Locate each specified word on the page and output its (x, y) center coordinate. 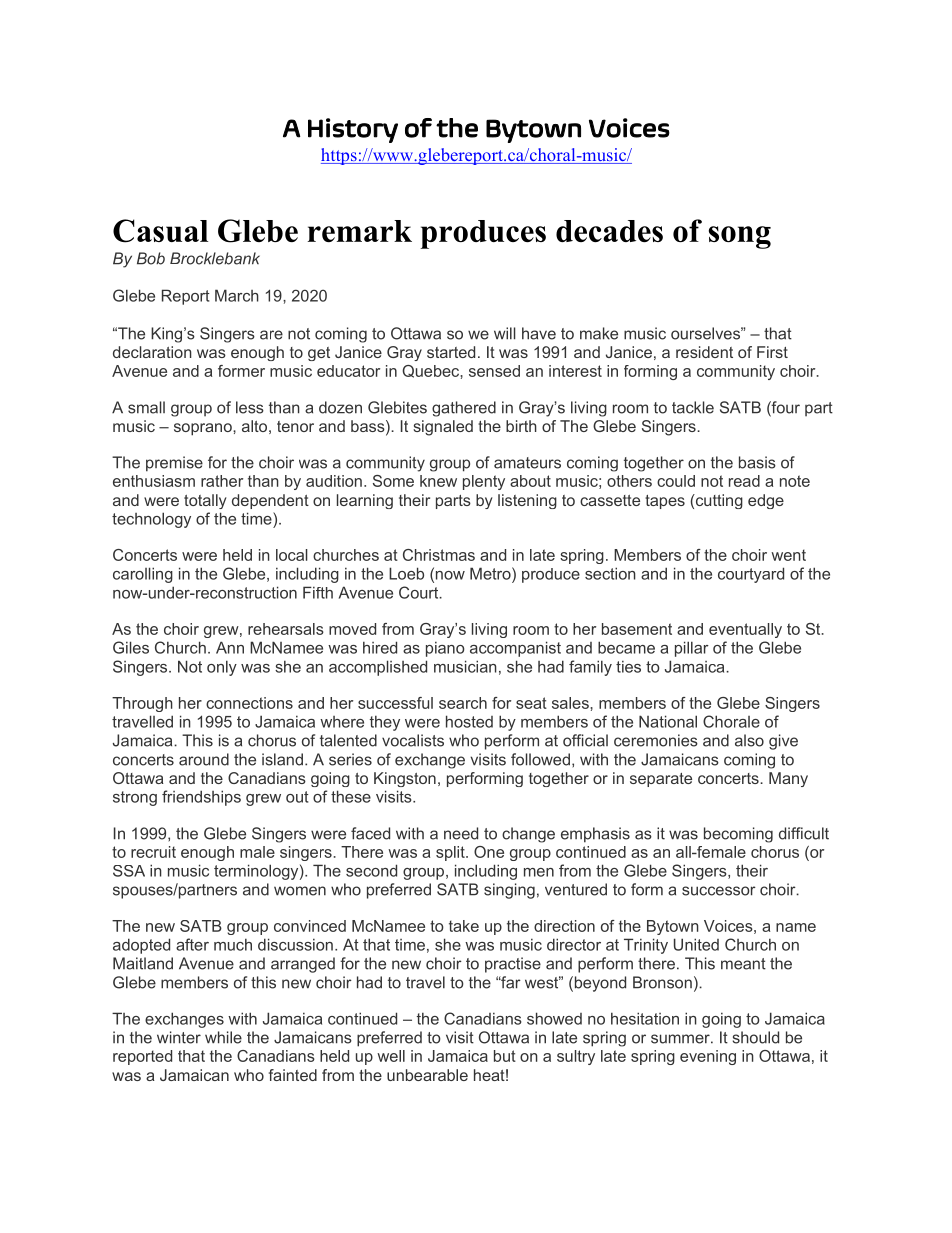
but (505, 1056)
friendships (201, 798)
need (461, 833)
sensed (494, 371)
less (250, 407)
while (223, 1037)
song (740, 237)
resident (704, 352)
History (353, 130)
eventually (745, 630)
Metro (491, 573)
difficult (804, 833)
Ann (230, 647)
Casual (160, 231)
